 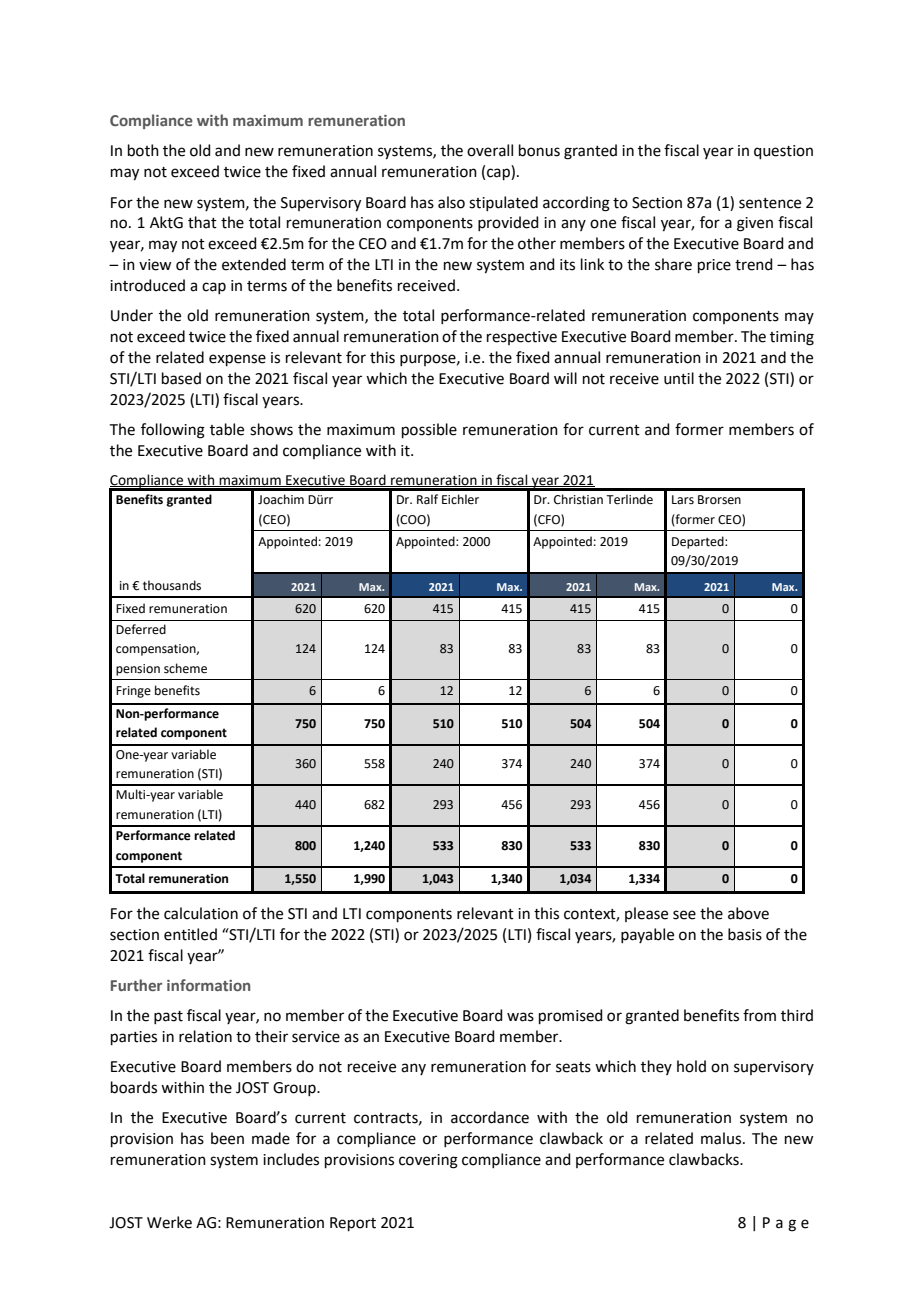 I want to click on thousands, so click(x=172, y=585).
